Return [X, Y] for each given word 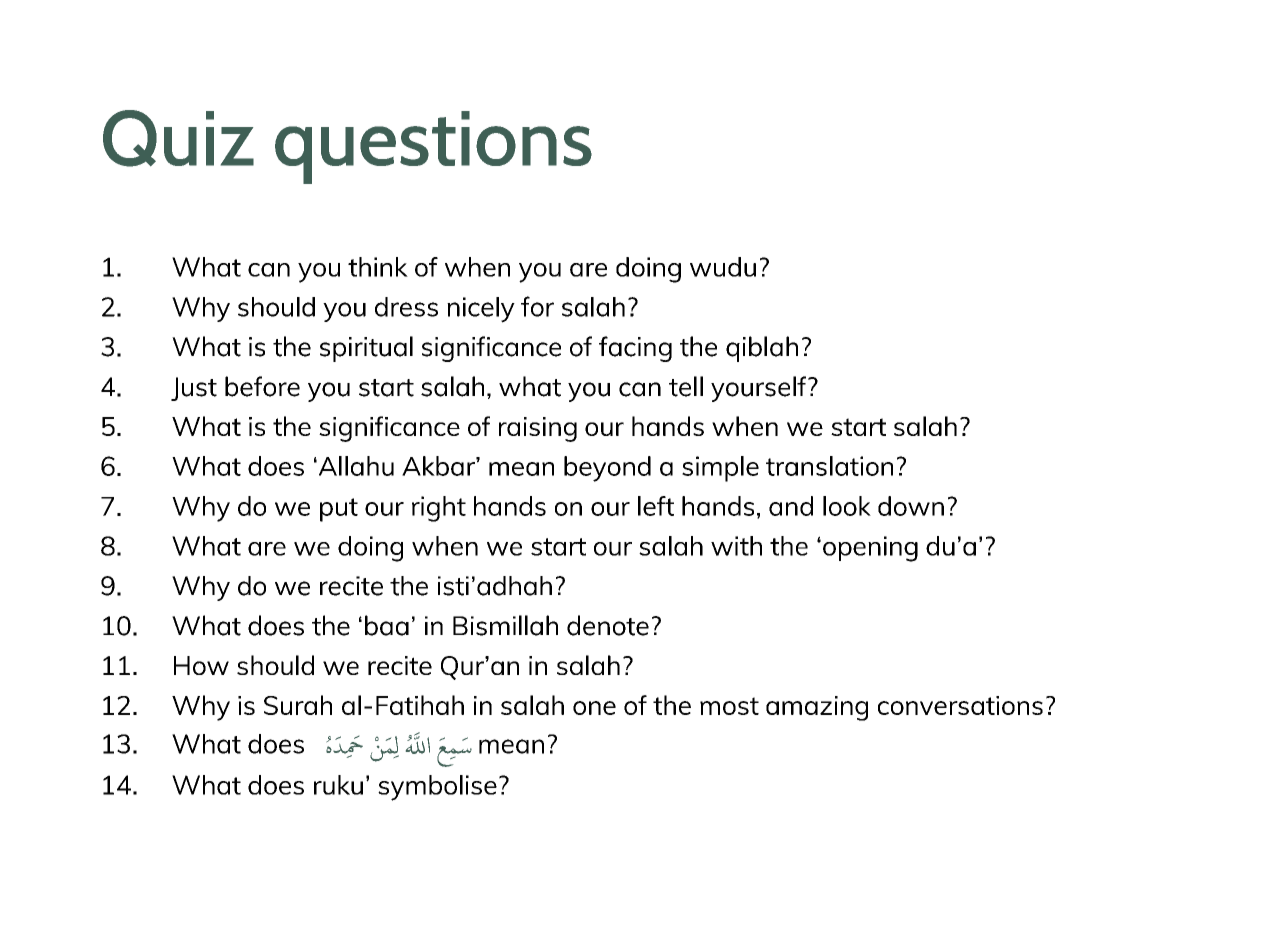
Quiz [178, 138]
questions [433, 147]
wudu [723, 267]
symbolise [437, 788]
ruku [338, 785]
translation [829, 466]
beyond [607, 469]
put [339, 510]
